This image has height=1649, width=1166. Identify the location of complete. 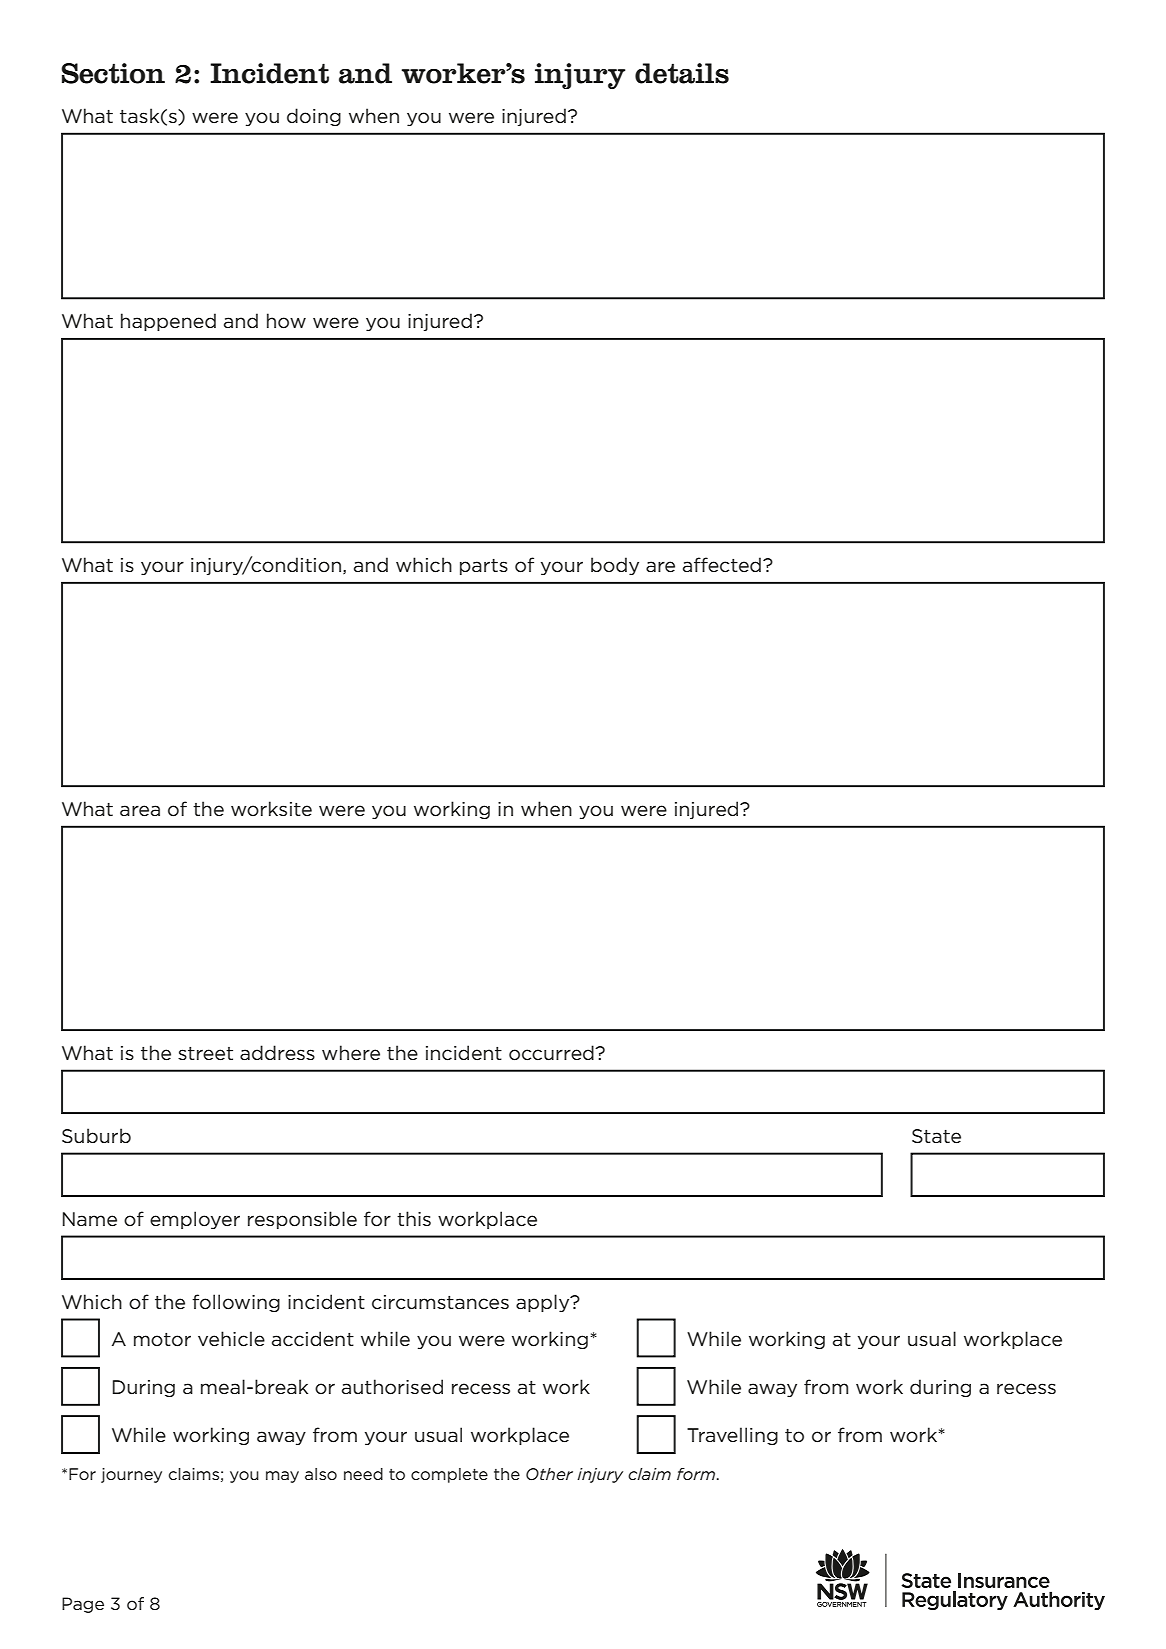
(449, 1475).
